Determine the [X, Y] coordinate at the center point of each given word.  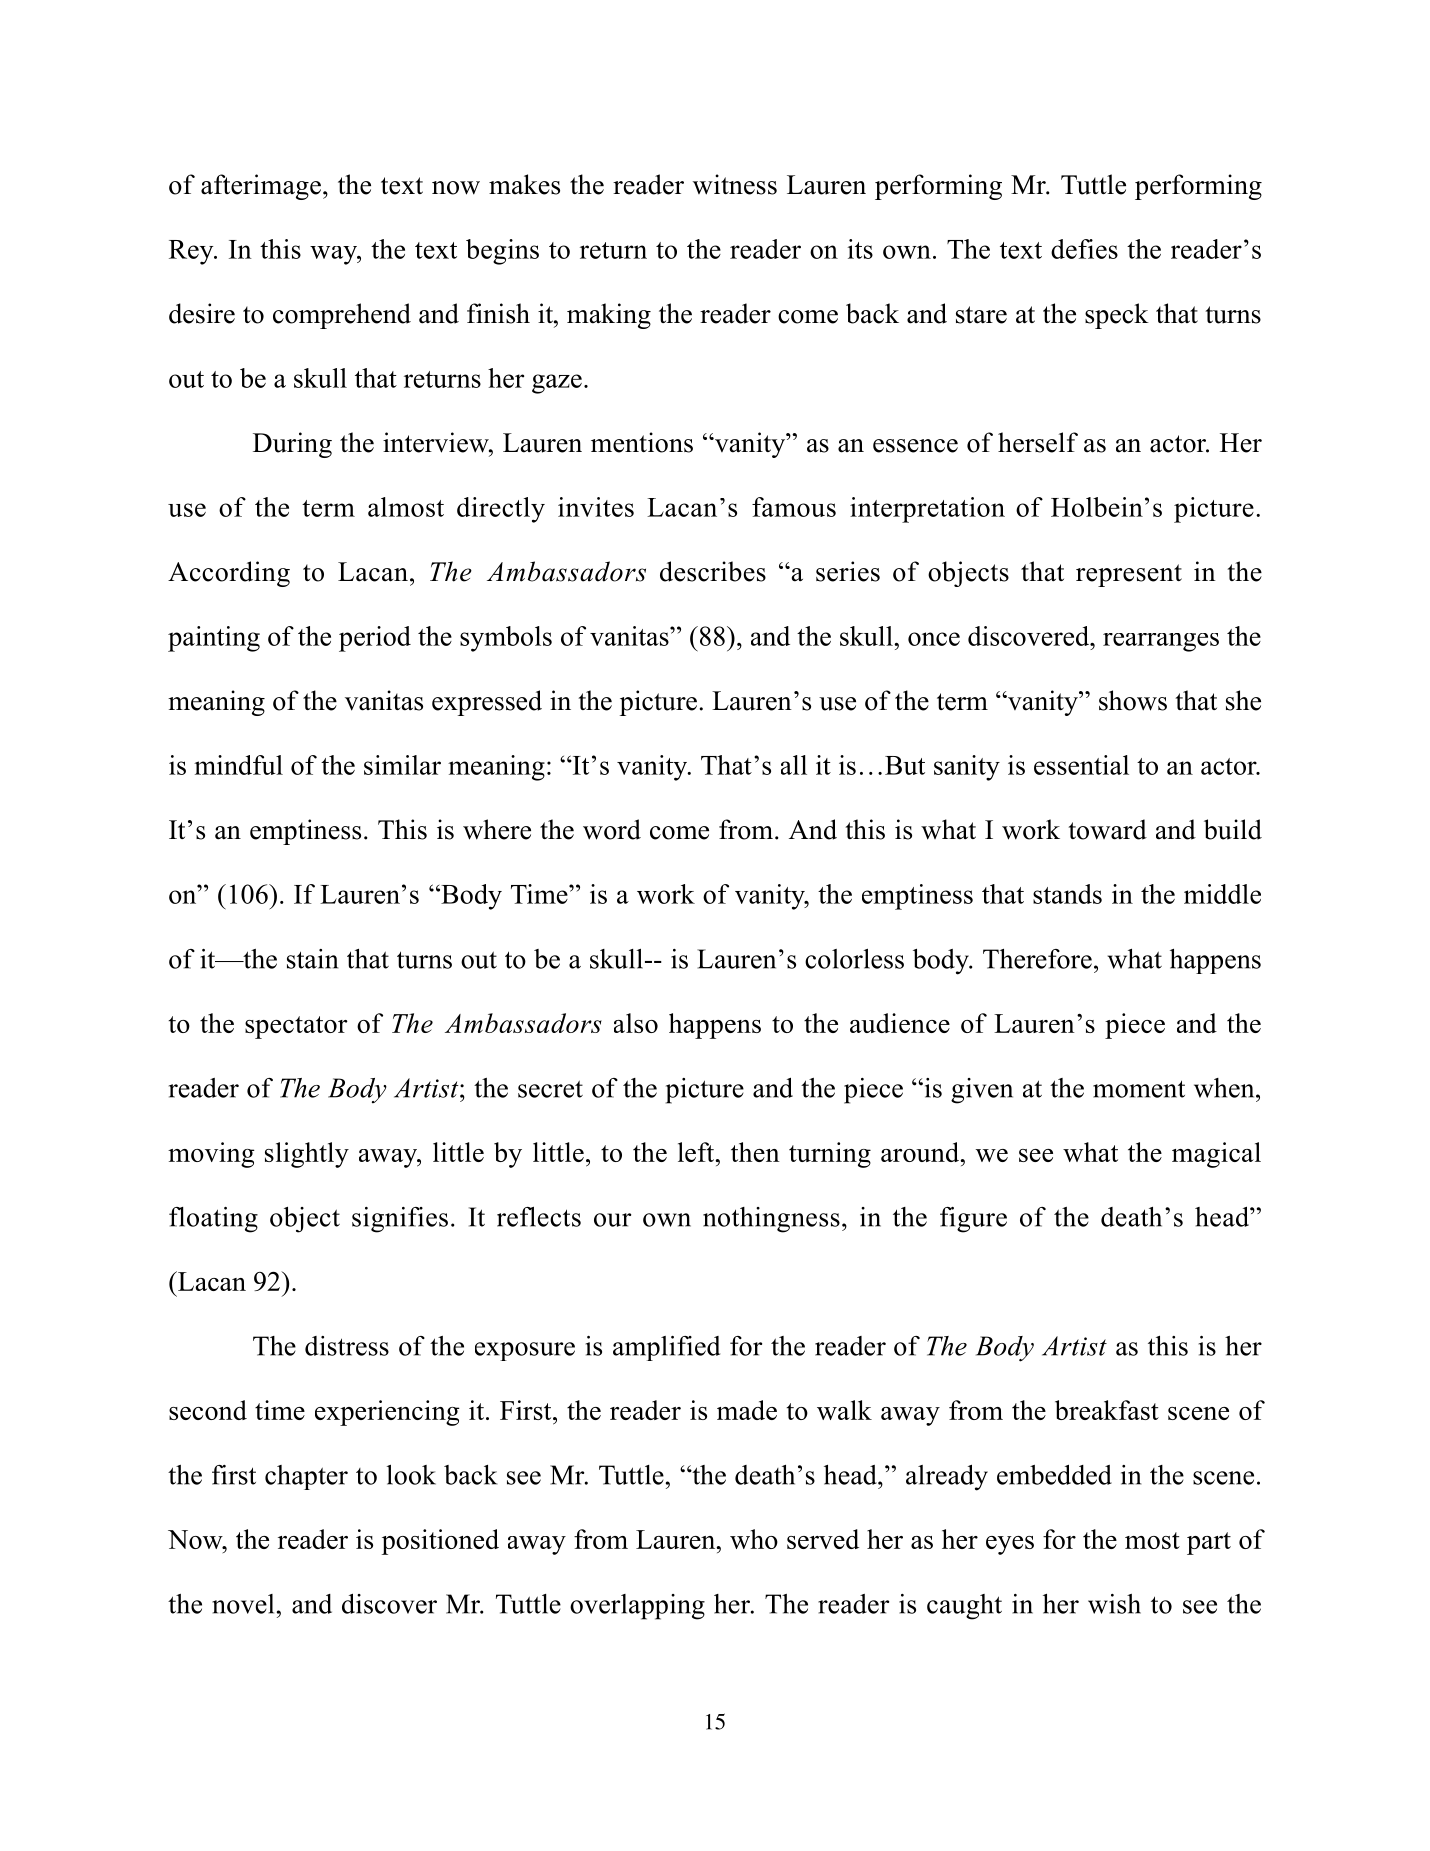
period [375, 639]
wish [1114, 1604]
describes [713, 571]
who [754, 1539]
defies [1084, 249]
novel [243, 1604]
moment [1139, 1089]
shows [1133, 700]
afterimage [261, 187]
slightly [307, 1155]
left [697, 1152]
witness [735, 184]
